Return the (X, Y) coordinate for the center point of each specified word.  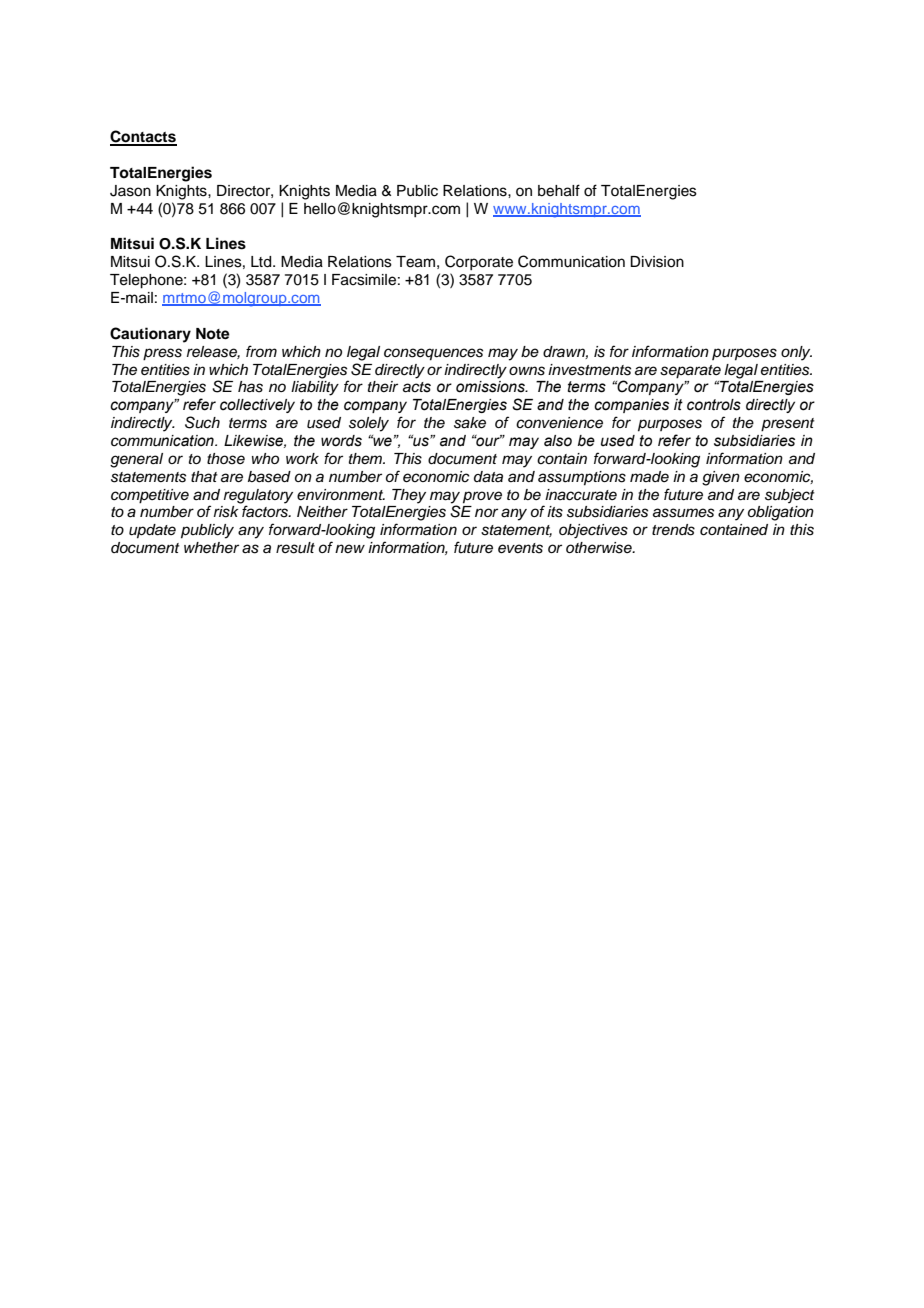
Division (657, 262)
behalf (559, 190)
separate (690, 372)
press (162, 354)
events (520, 548)
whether (211, 548)
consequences (433, 354)
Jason (130, 191)
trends (673, 530)
